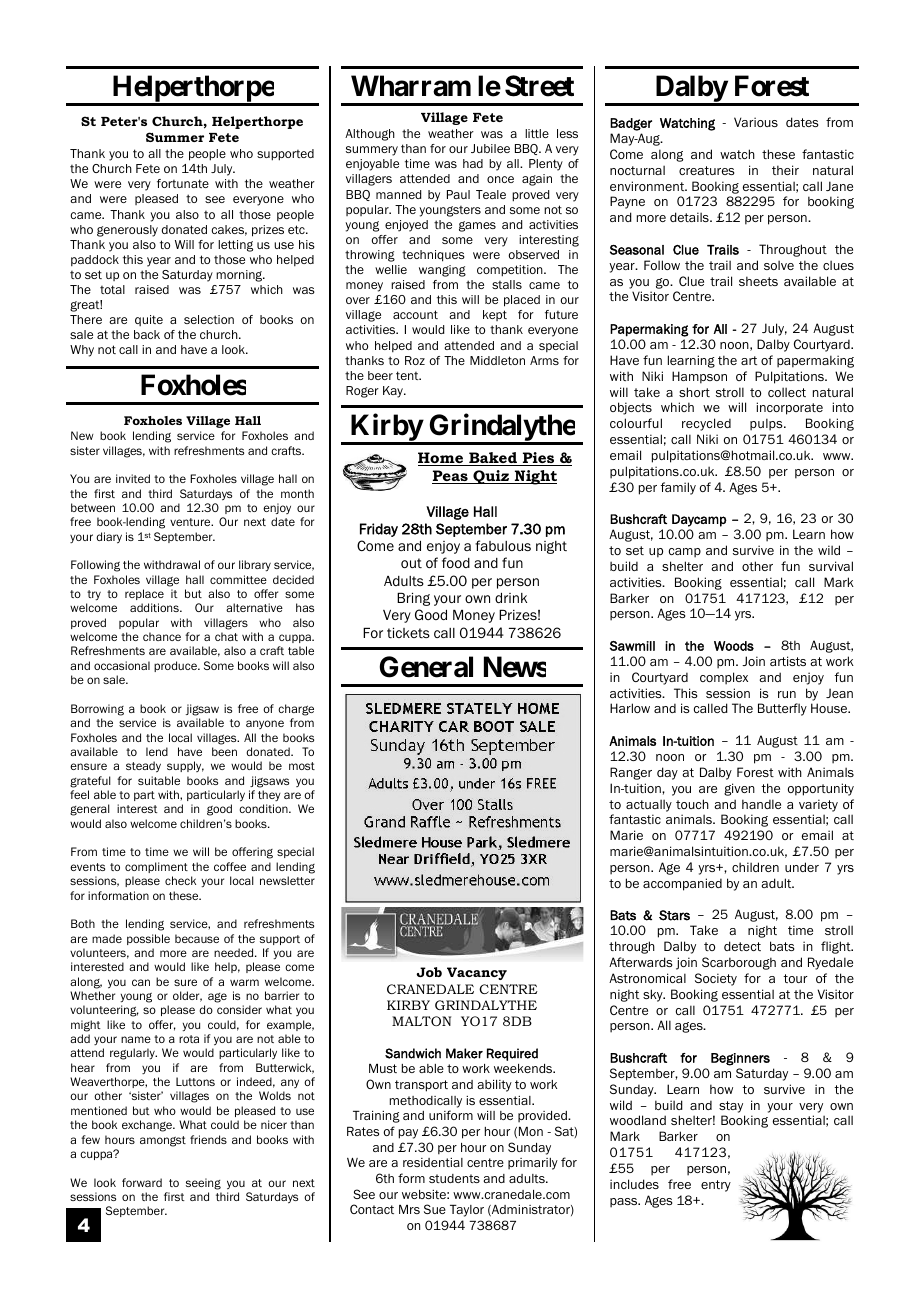  I want to click on Jubilee, so click(490, 148).
